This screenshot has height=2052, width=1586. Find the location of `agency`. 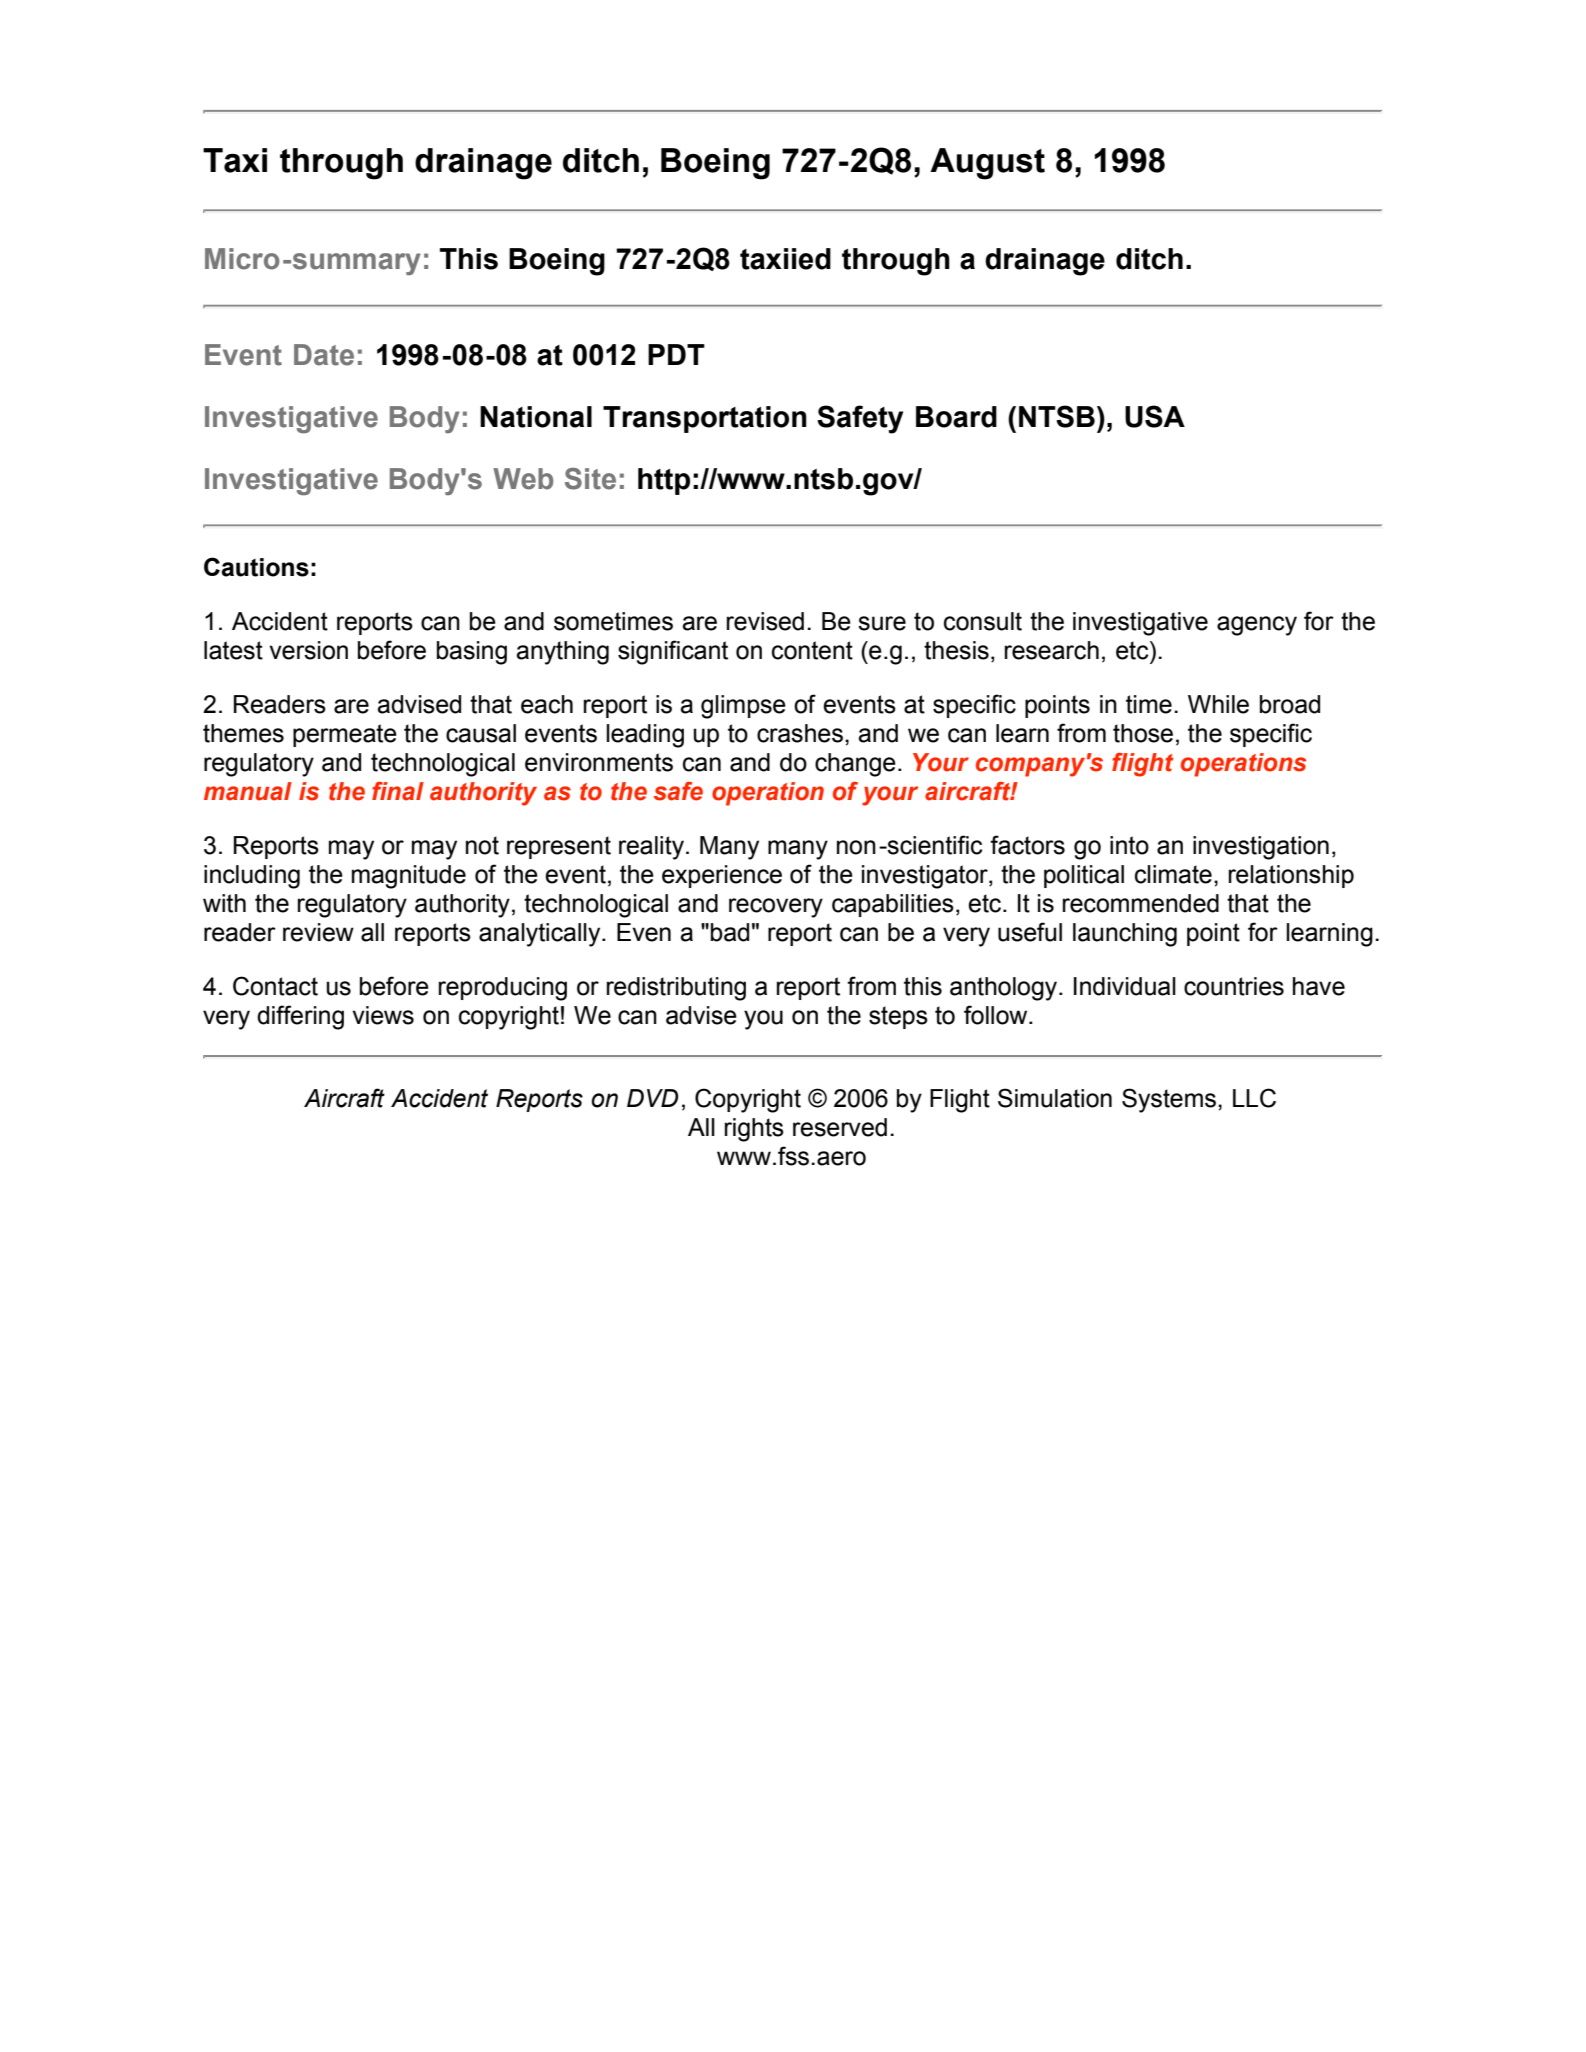

agency is located at coordinates (1257, 626).
